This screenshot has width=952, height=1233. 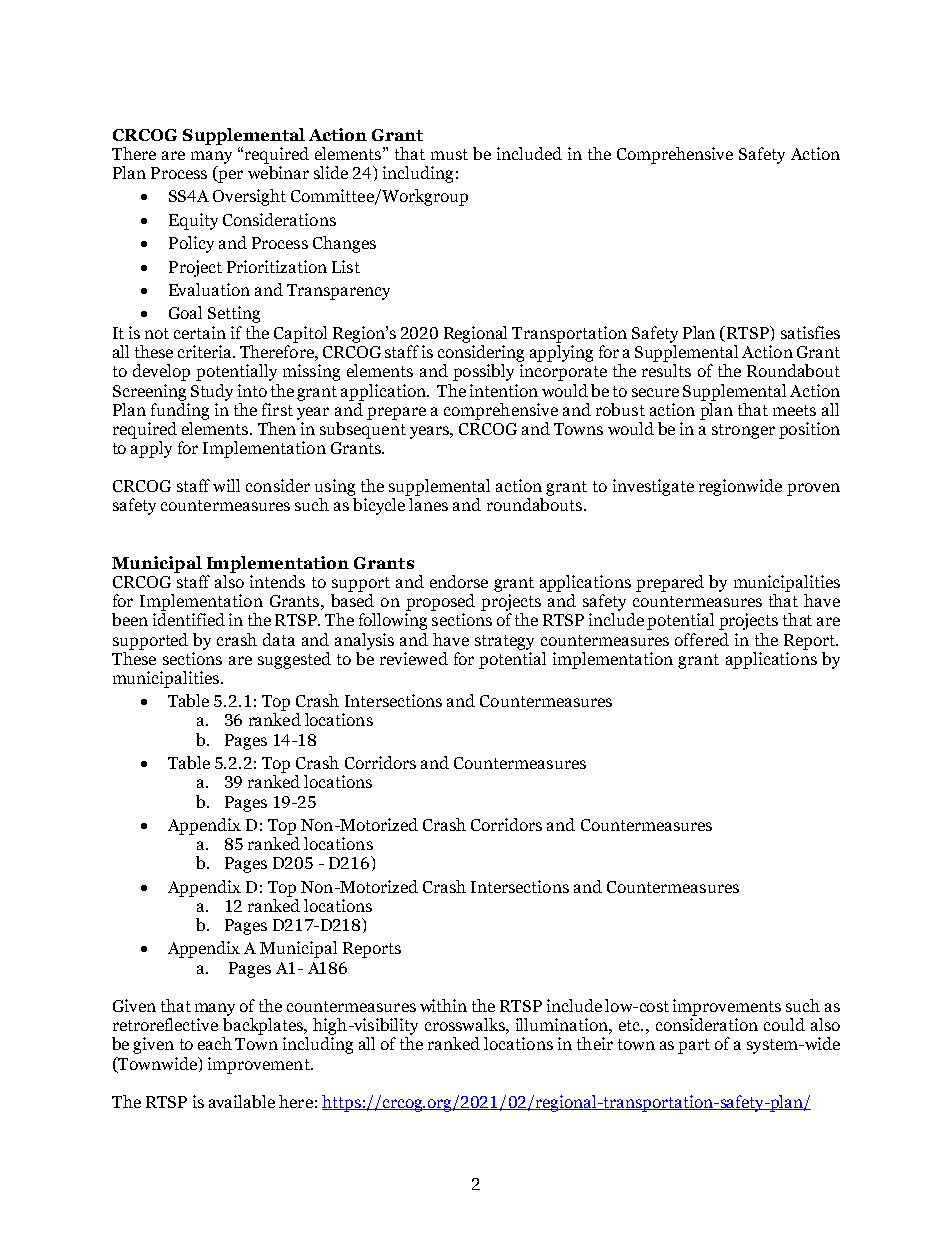 What do you see at coordinates (810, 332) in the screenshot?
I see `satisfies` at bounding box center [810, 332].
